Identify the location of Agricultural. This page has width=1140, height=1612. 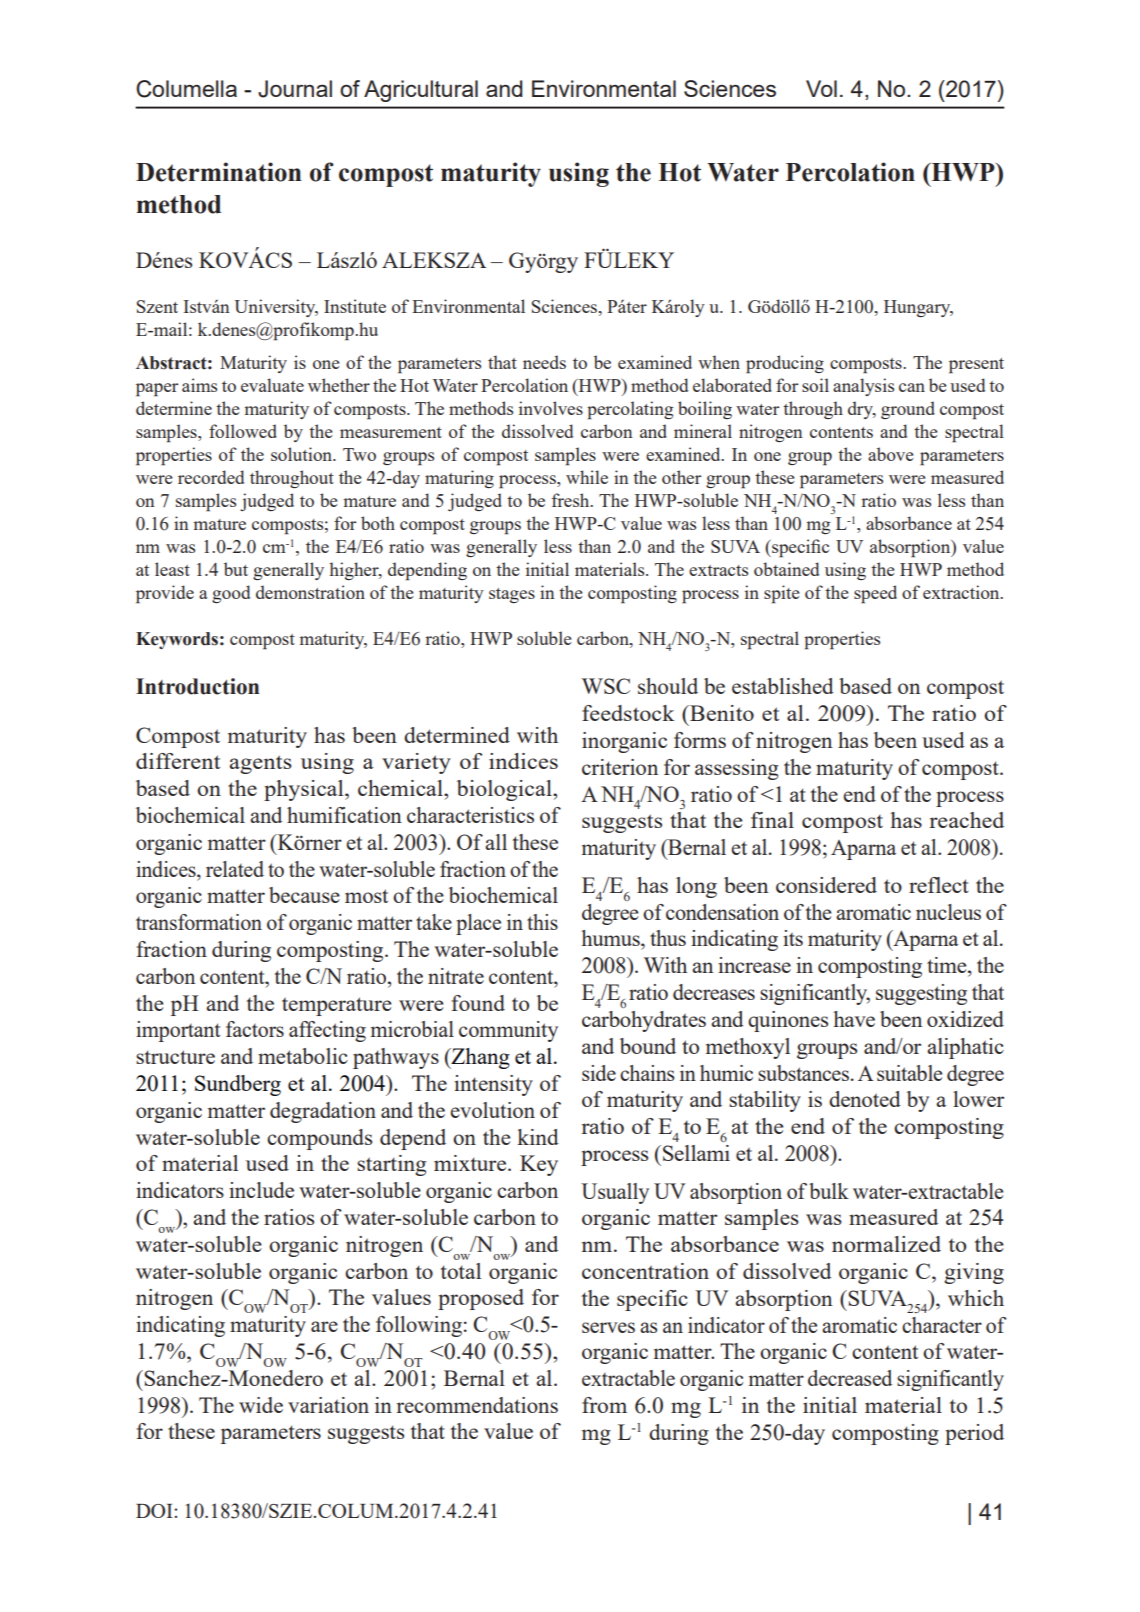
(421, 91).
